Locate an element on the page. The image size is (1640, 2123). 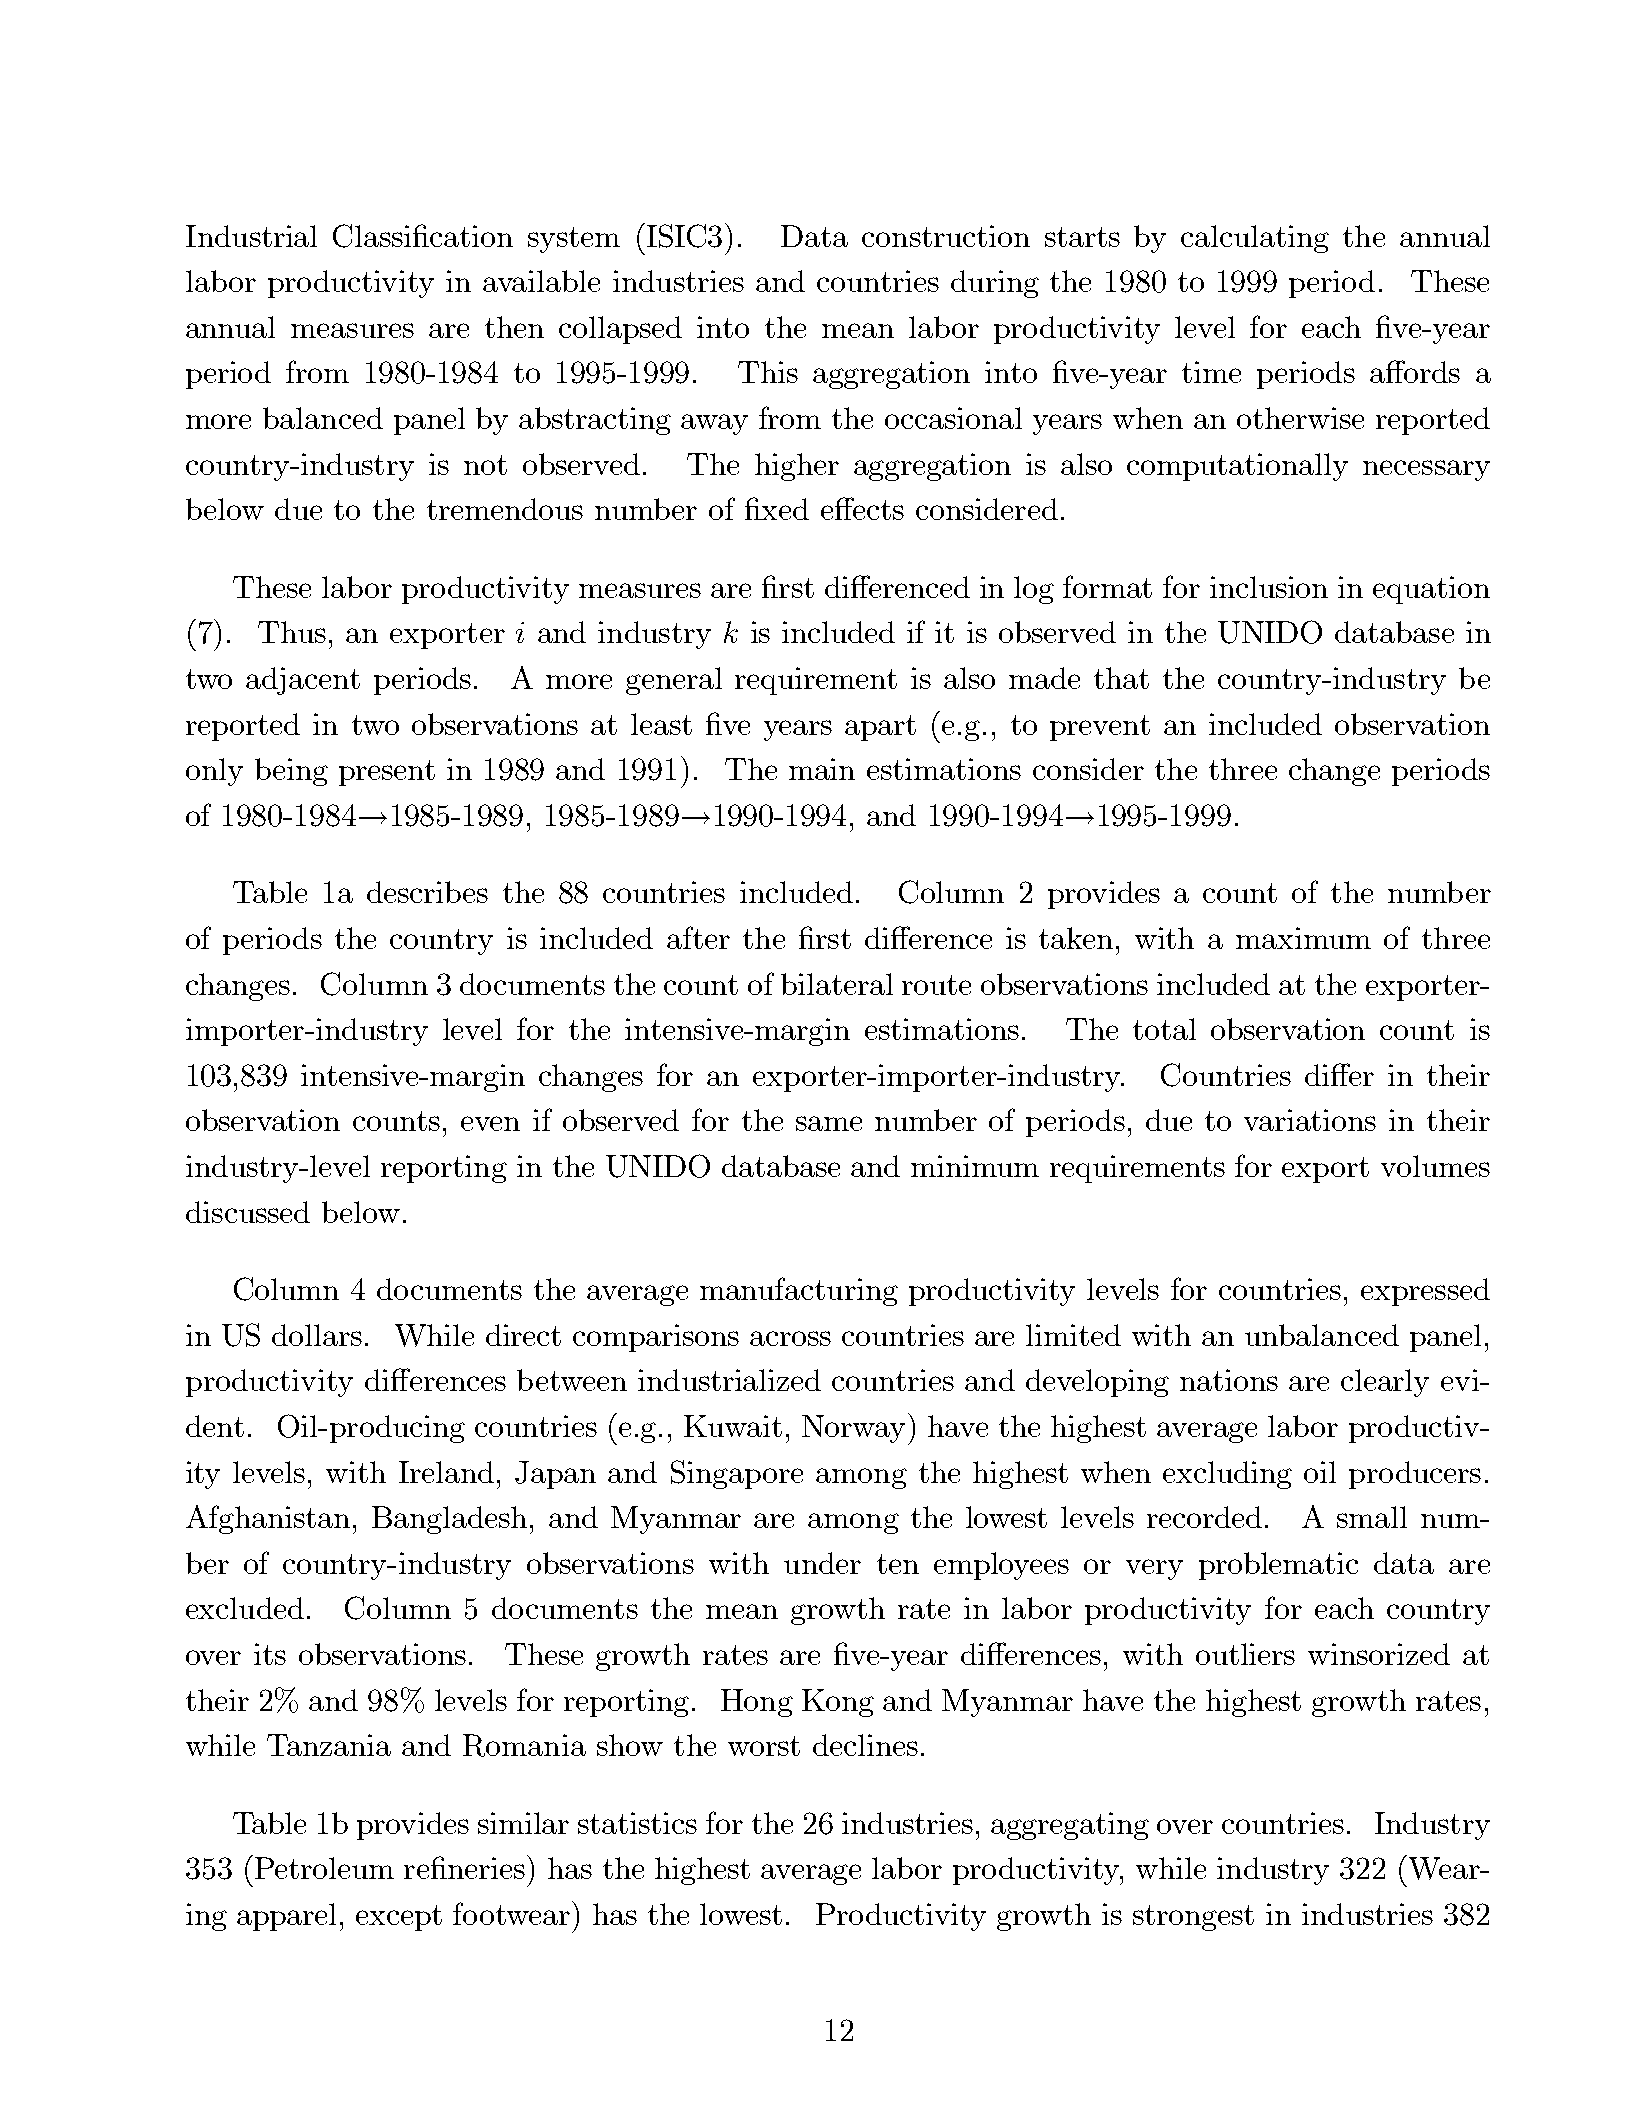
apart is located at coordinates (880, 728).
